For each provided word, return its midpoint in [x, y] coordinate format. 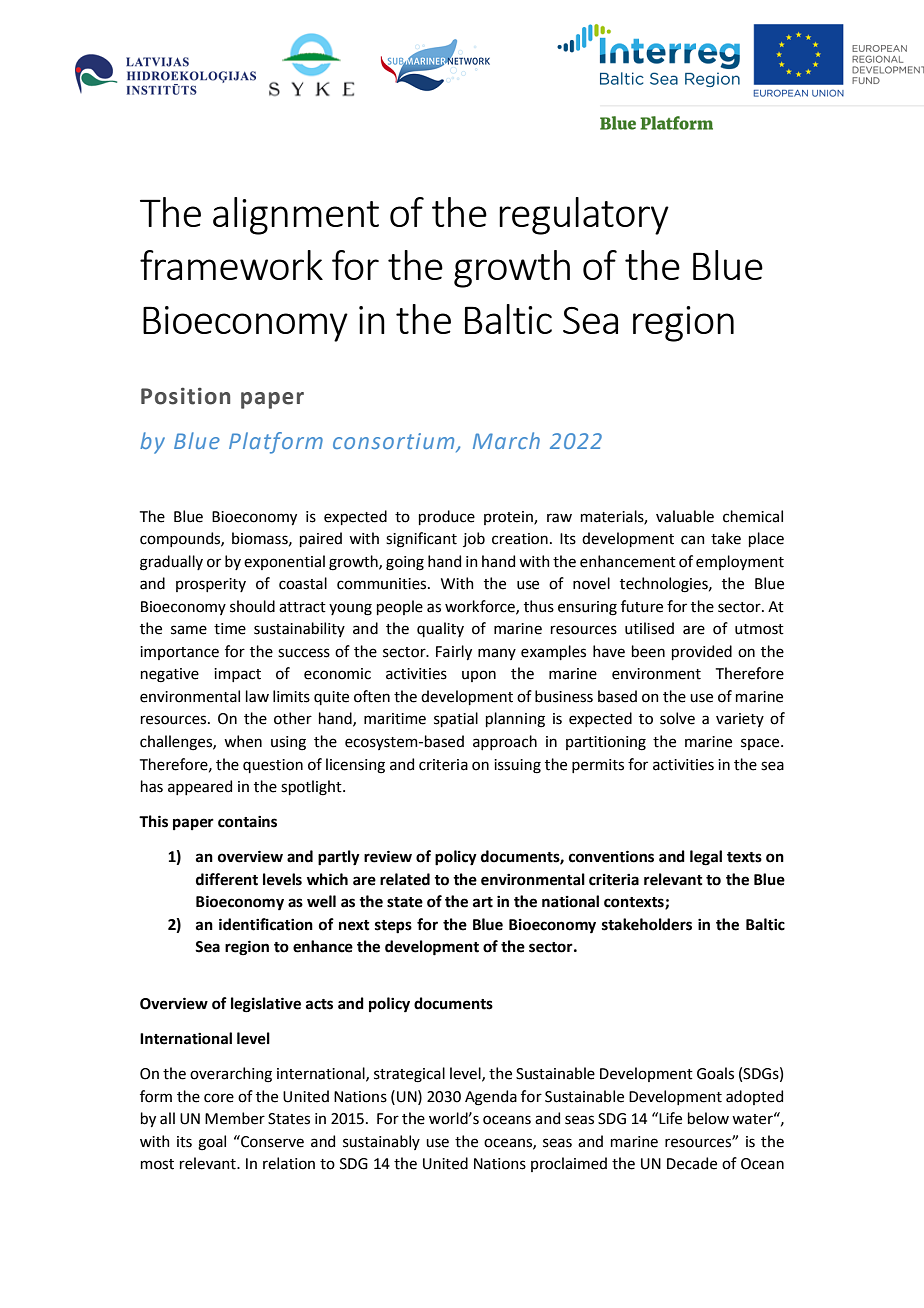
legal [706, 858]
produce [447, 517]
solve [677, 718]
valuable [685, 516]
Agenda [491, 1098]
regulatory [584, 216]
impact [237, 675]
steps [393, 927]
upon [479, 676]
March [506, 440]
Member [235, 1118]
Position [185, 396]
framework [231, 265]
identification [266, 924]
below [708, 1118]
